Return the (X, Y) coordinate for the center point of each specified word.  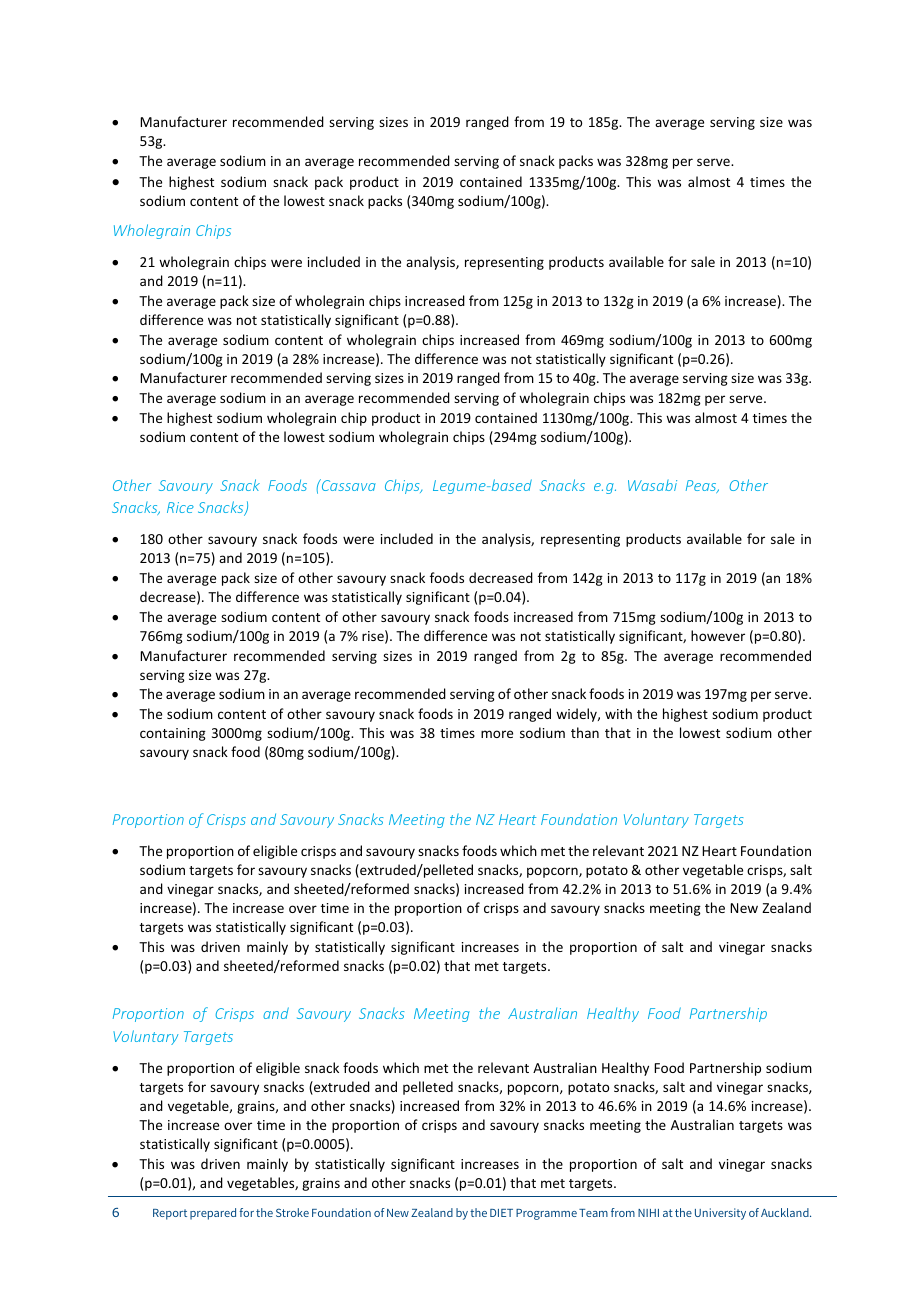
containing (173, 734)
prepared (213, 1214)
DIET (501, 1213)
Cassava (347, 485)
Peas (702, 486)
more (497, 734)
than (585, 732)
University (720, 1214)
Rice (180, 507)
